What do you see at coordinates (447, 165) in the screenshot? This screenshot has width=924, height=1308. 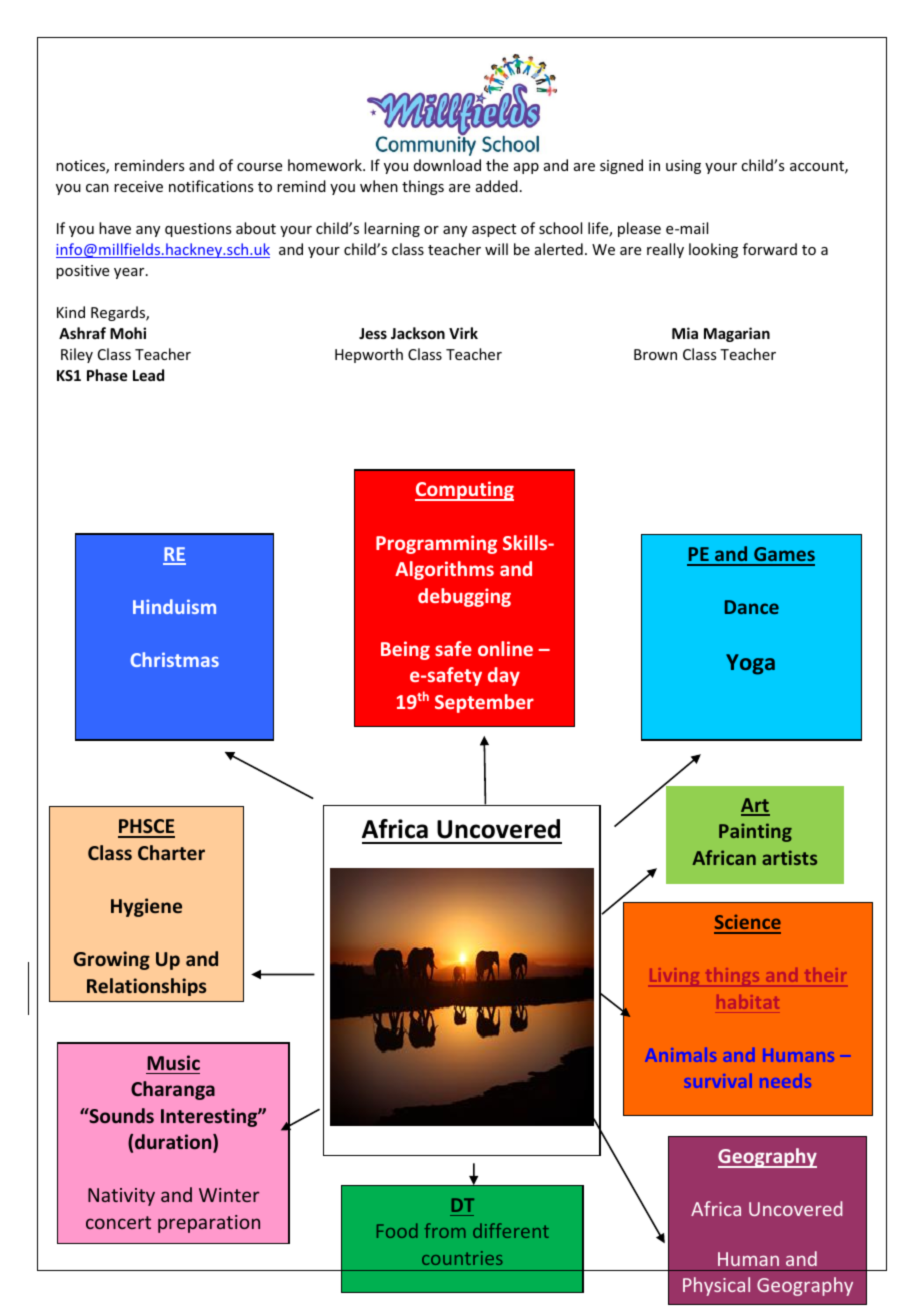 I see `download` at bounding box center [447, 165].
